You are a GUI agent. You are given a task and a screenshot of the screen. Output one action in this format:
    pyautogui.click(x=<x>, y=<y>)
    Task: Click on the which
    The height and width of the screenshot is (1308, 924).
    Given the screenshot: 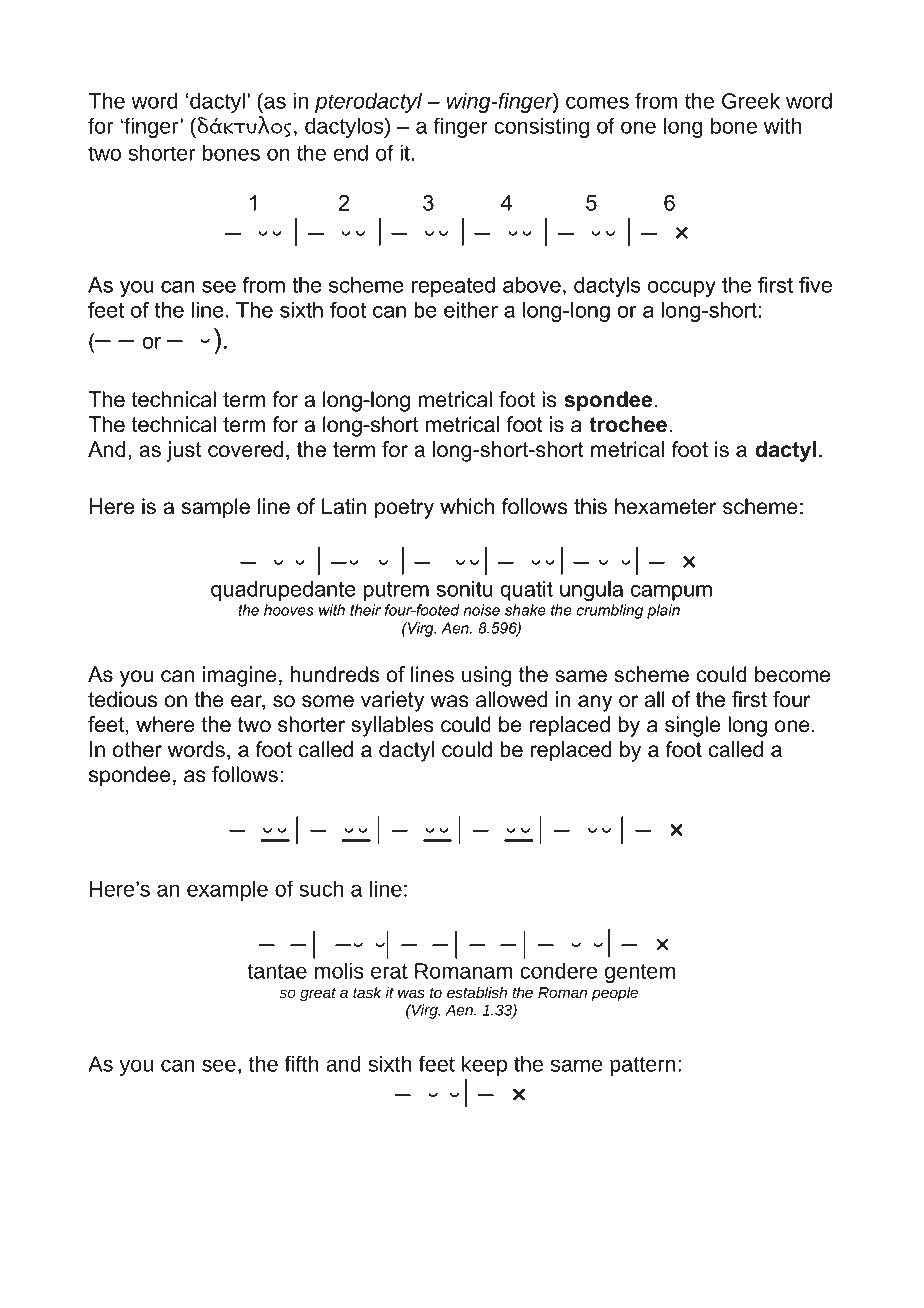 What is the action you would take?
    pyautogui.click(x=467, y=506)
